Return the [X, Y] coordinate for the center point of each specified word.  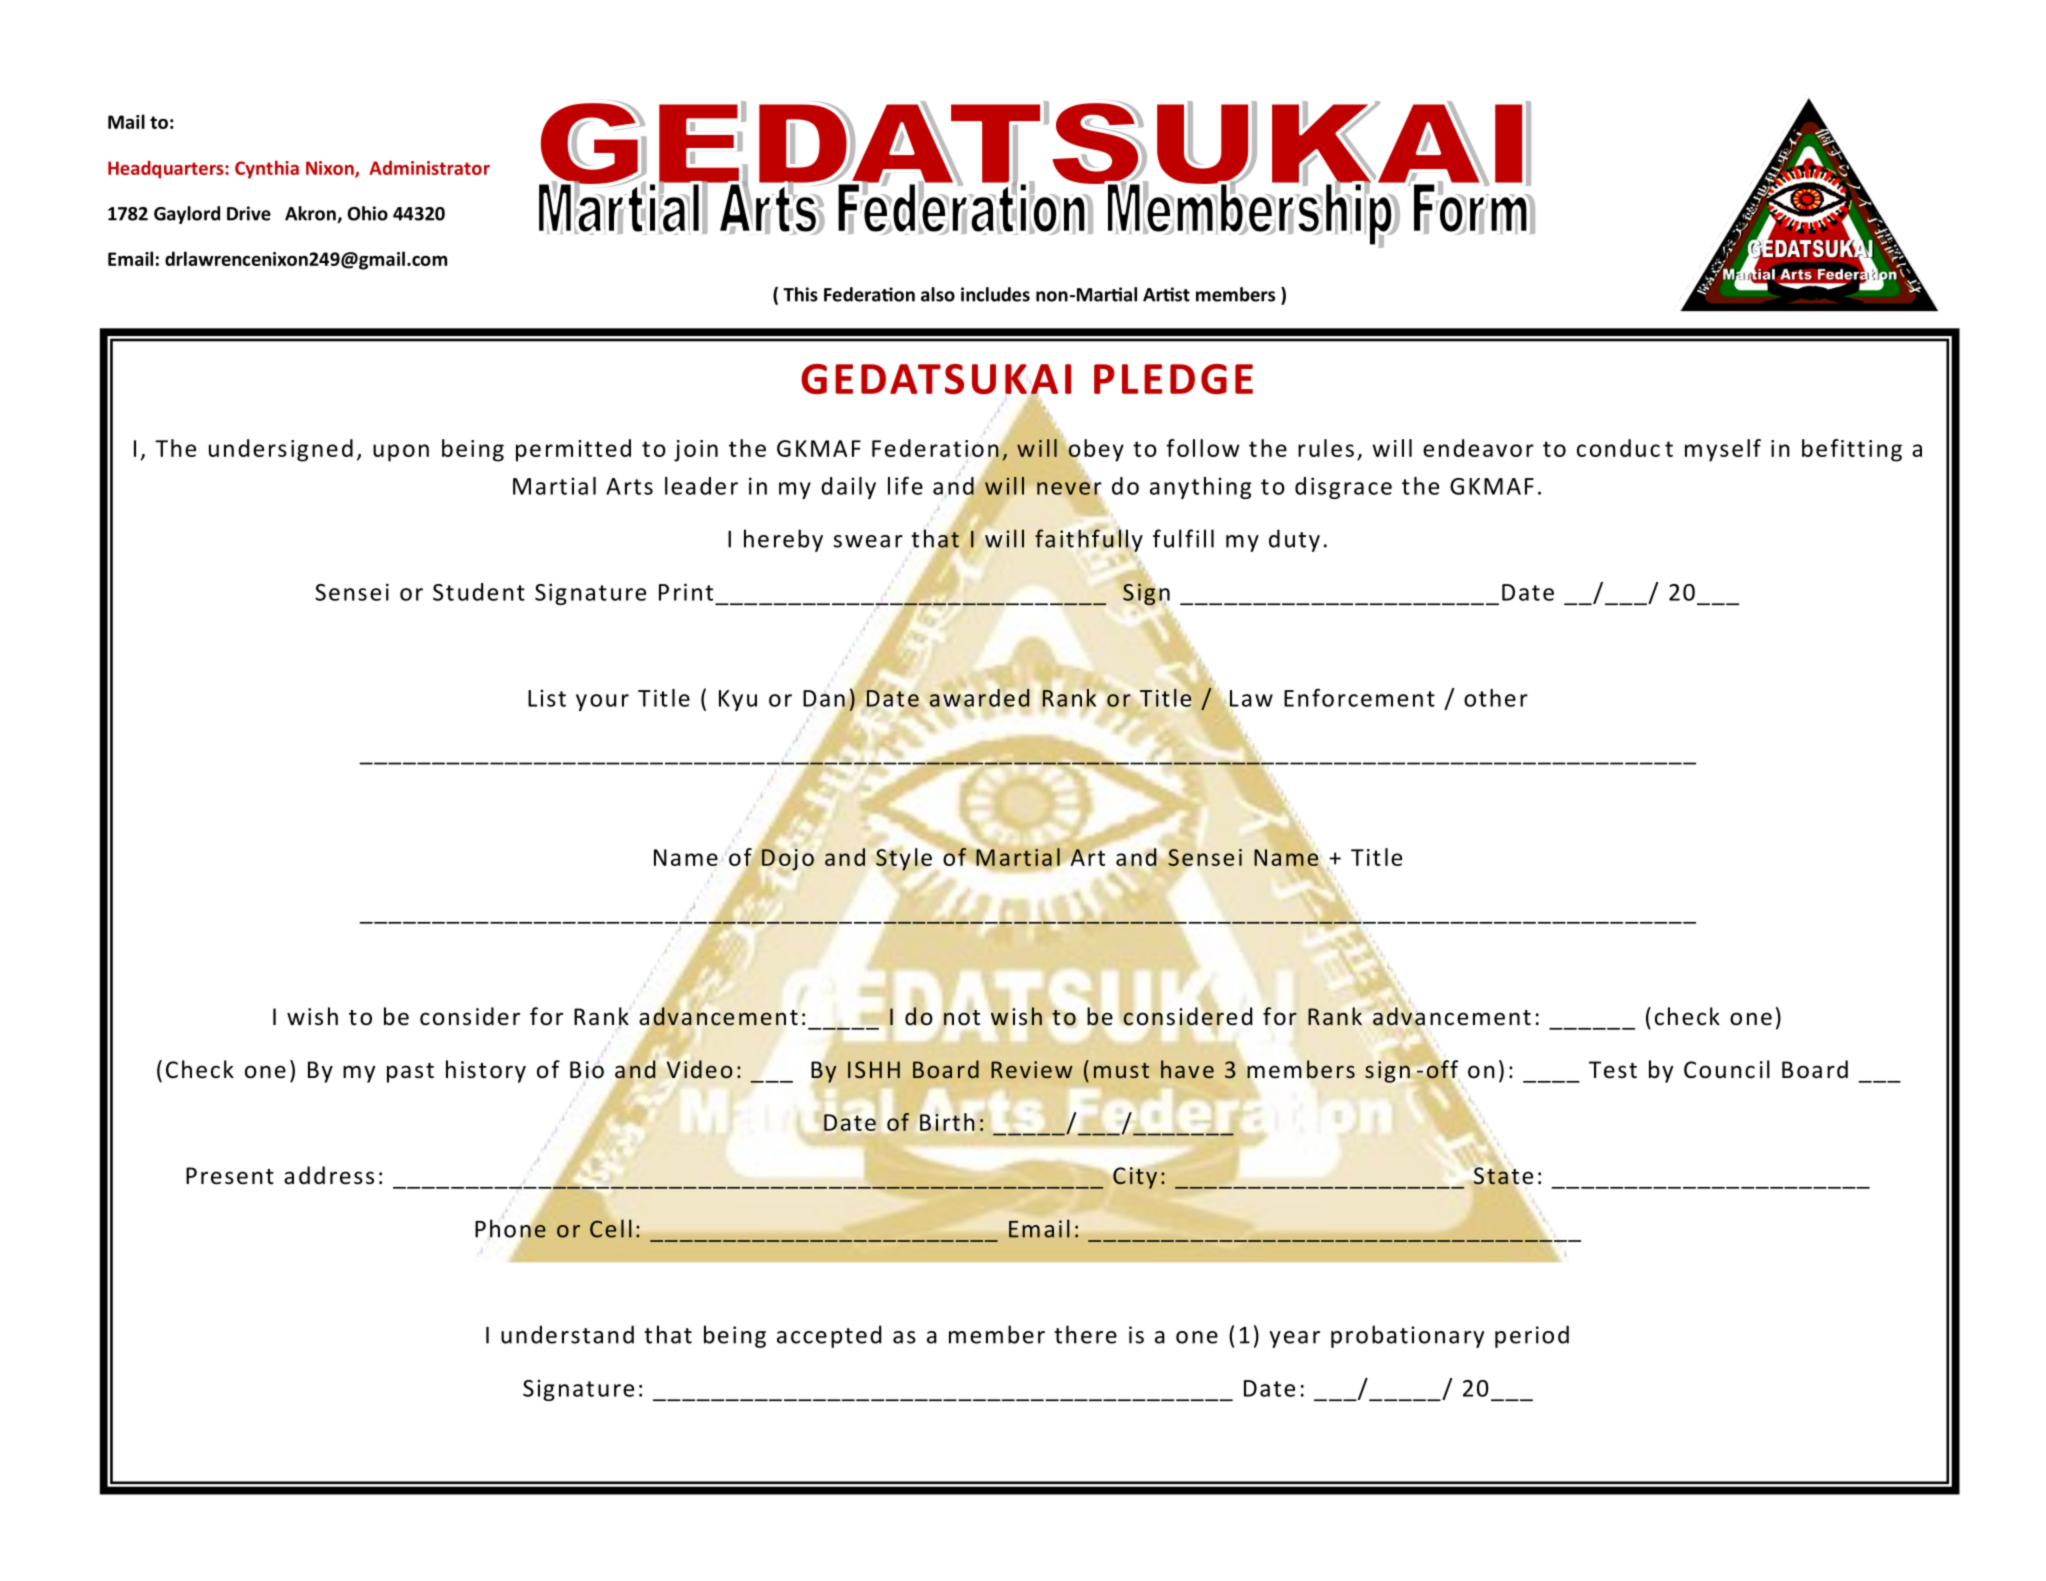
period [1532, 1336]
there [1085, 1334]
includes [995, 294]
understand [567, 1334]
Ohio [368, 213]
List [547, 698]
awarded [979, 698]
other [1496, 698]
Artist [1166, 294]
